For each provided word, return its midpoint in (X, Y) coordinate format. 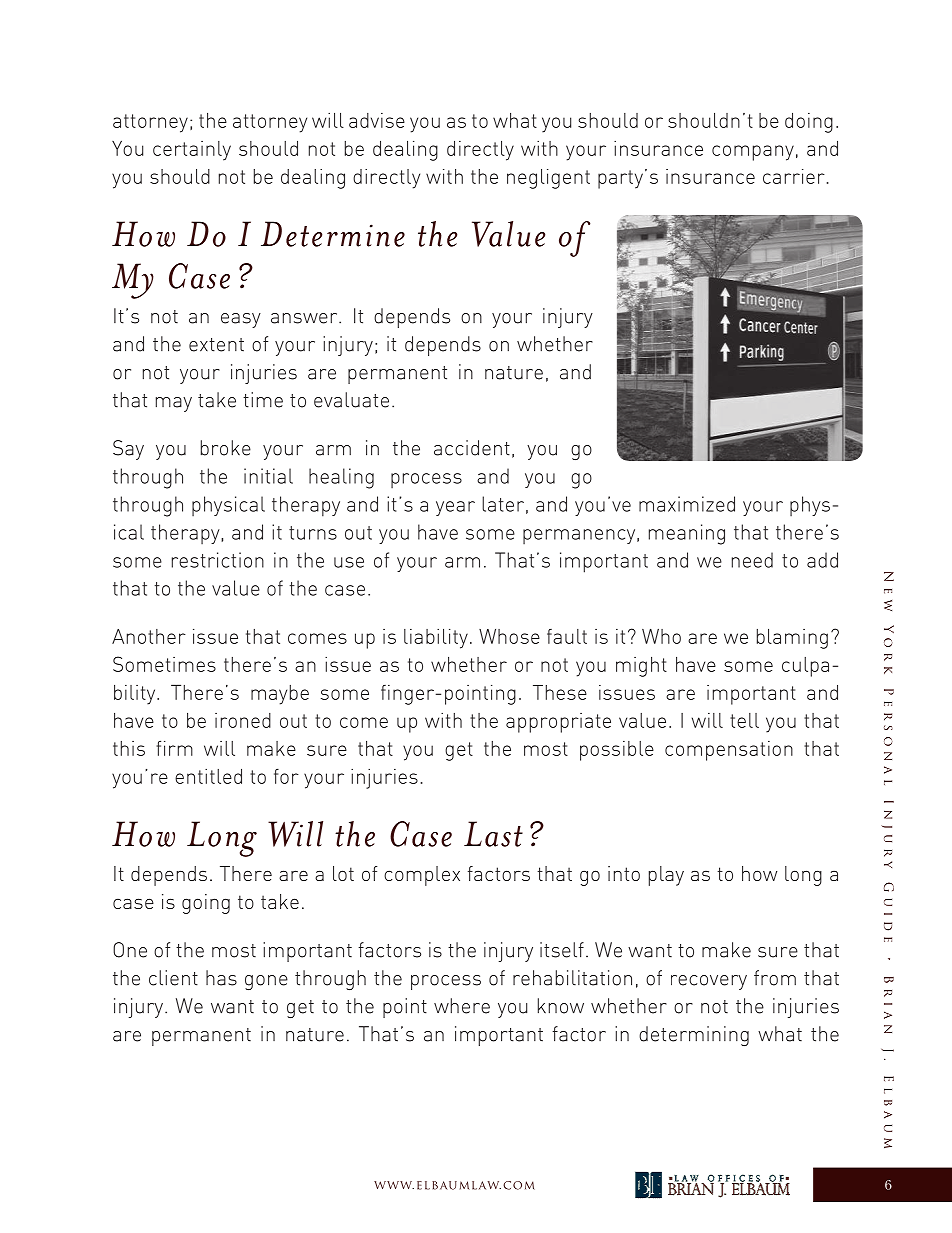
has (221, 978)
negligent (548, 179)
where (462, 1006)
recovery (709, 982)
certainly (192, 151)
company (753, 153)
